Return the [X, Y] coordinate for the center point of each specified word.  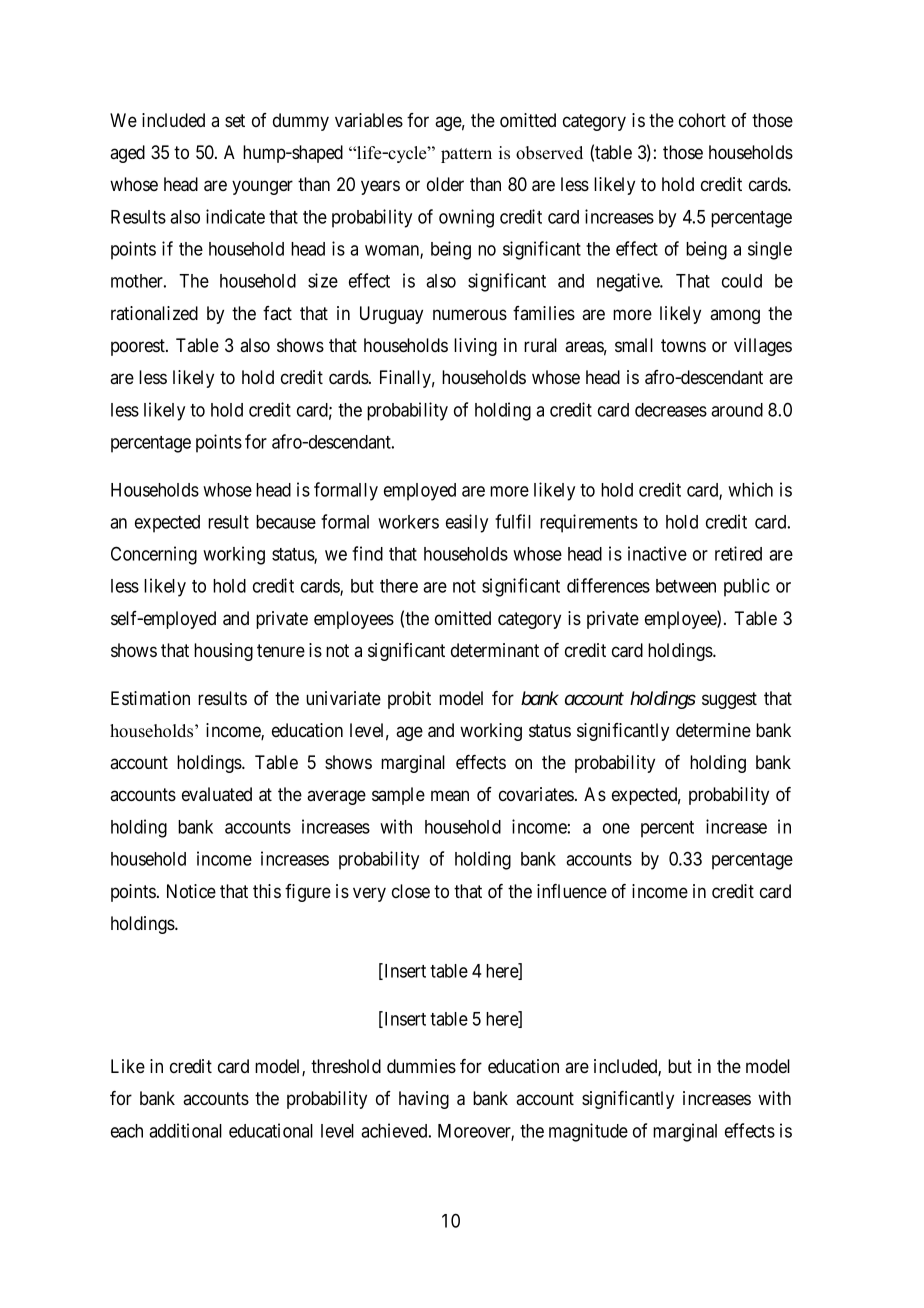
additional [185, 1130]
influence [572, 891]
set [235, 120]
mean [450, 796]
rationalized [154, 313]
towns [683, 345]
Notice [191, 891]
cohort [702, 120]
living [475, 347]
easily [467, 523]
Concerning [154, 555]
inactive [657, 553]
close [411, 891]
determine [713, 730]
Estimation [150, 698]
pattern [466, 155]
